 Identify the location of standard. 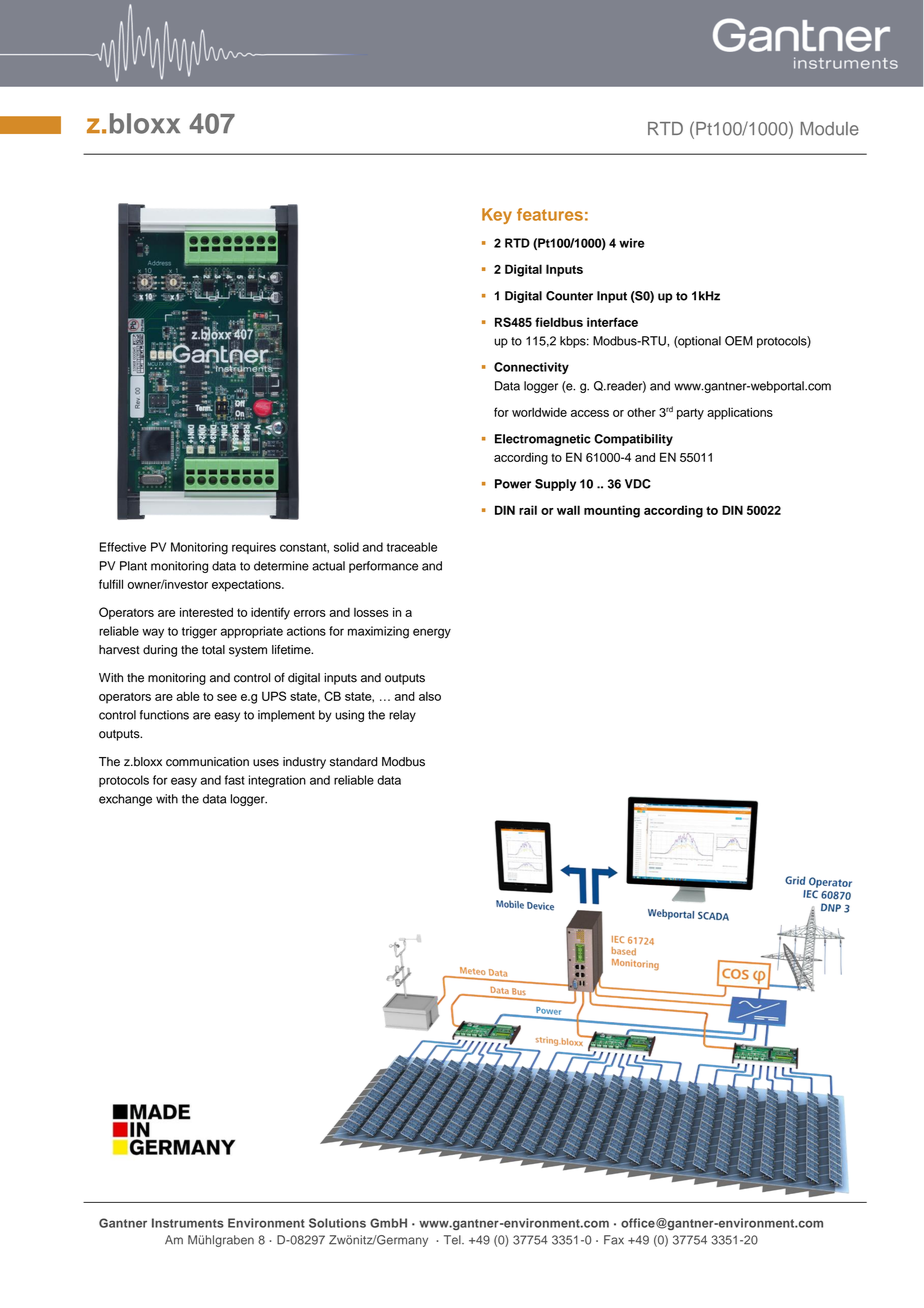
(354, 762).
